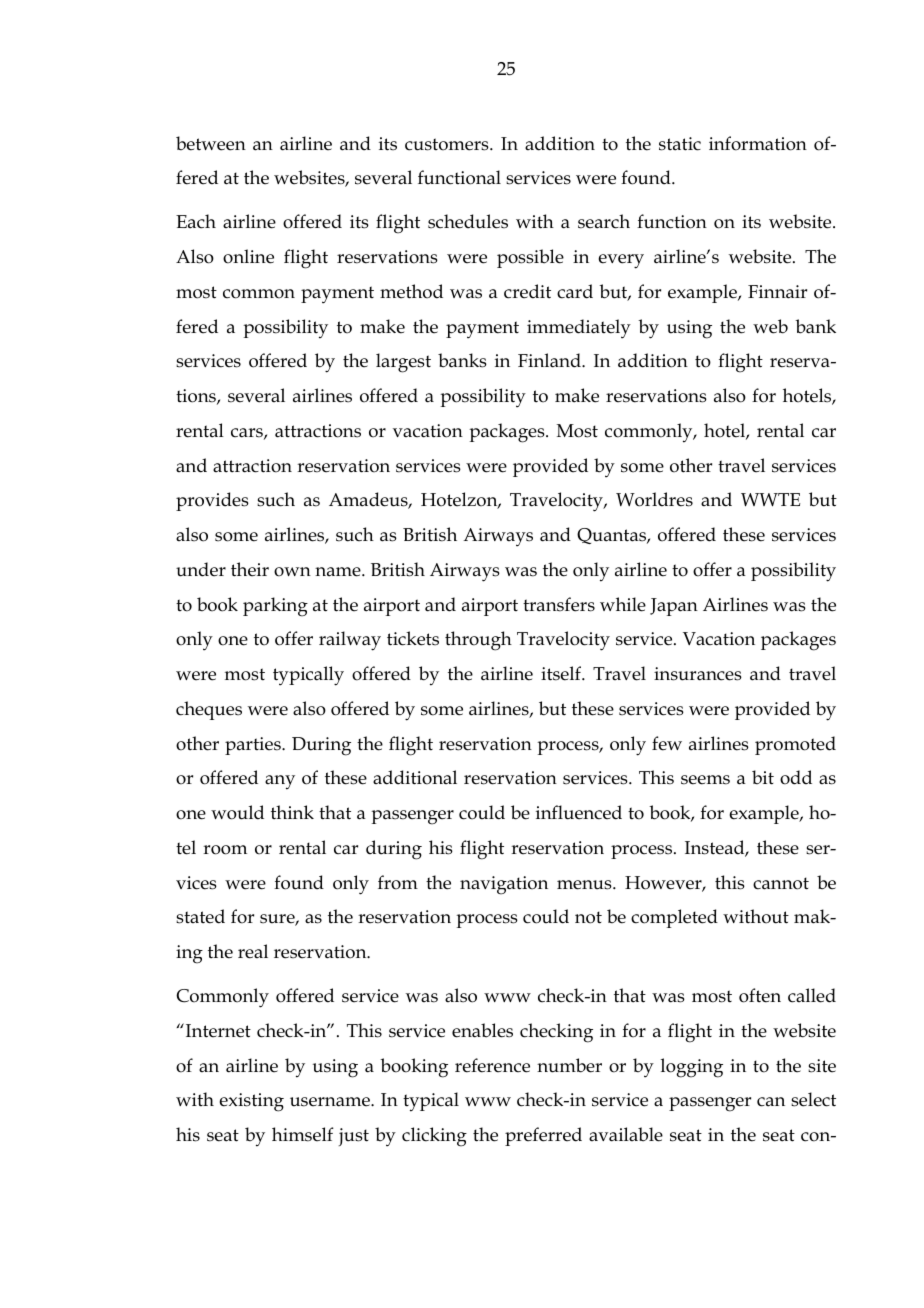  What do you see at coordinates (758, 143) in the screenshot?
I see `information` at bounding box center [758, 143].
